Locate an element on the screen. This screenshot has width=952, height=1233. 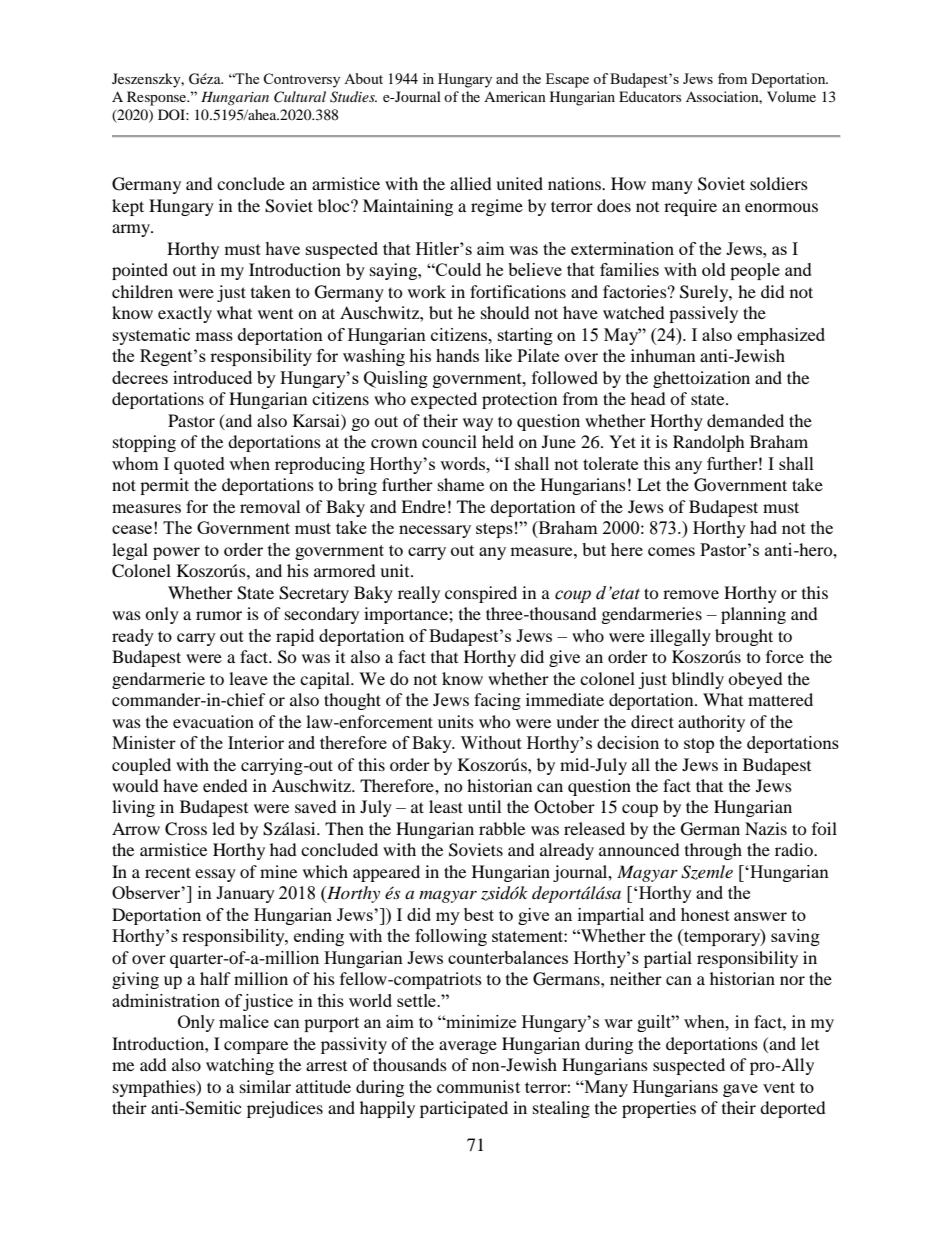
conspired is located at coordinates (481, 594).
